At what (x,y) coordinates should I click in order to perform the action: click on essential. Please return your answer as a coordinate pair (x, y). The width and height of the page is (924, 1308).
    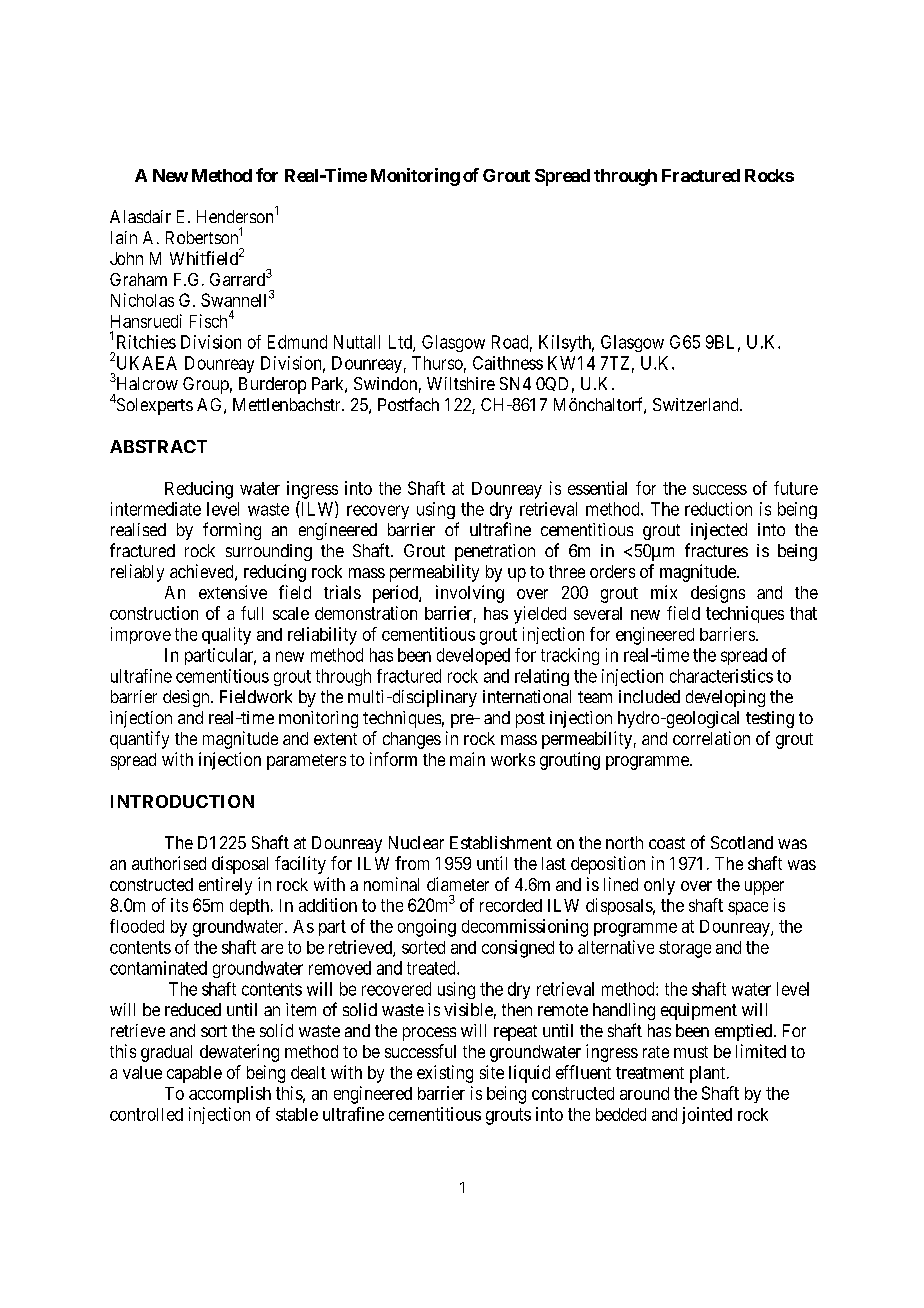
    Looking at the image, I should click on (597, 488).
